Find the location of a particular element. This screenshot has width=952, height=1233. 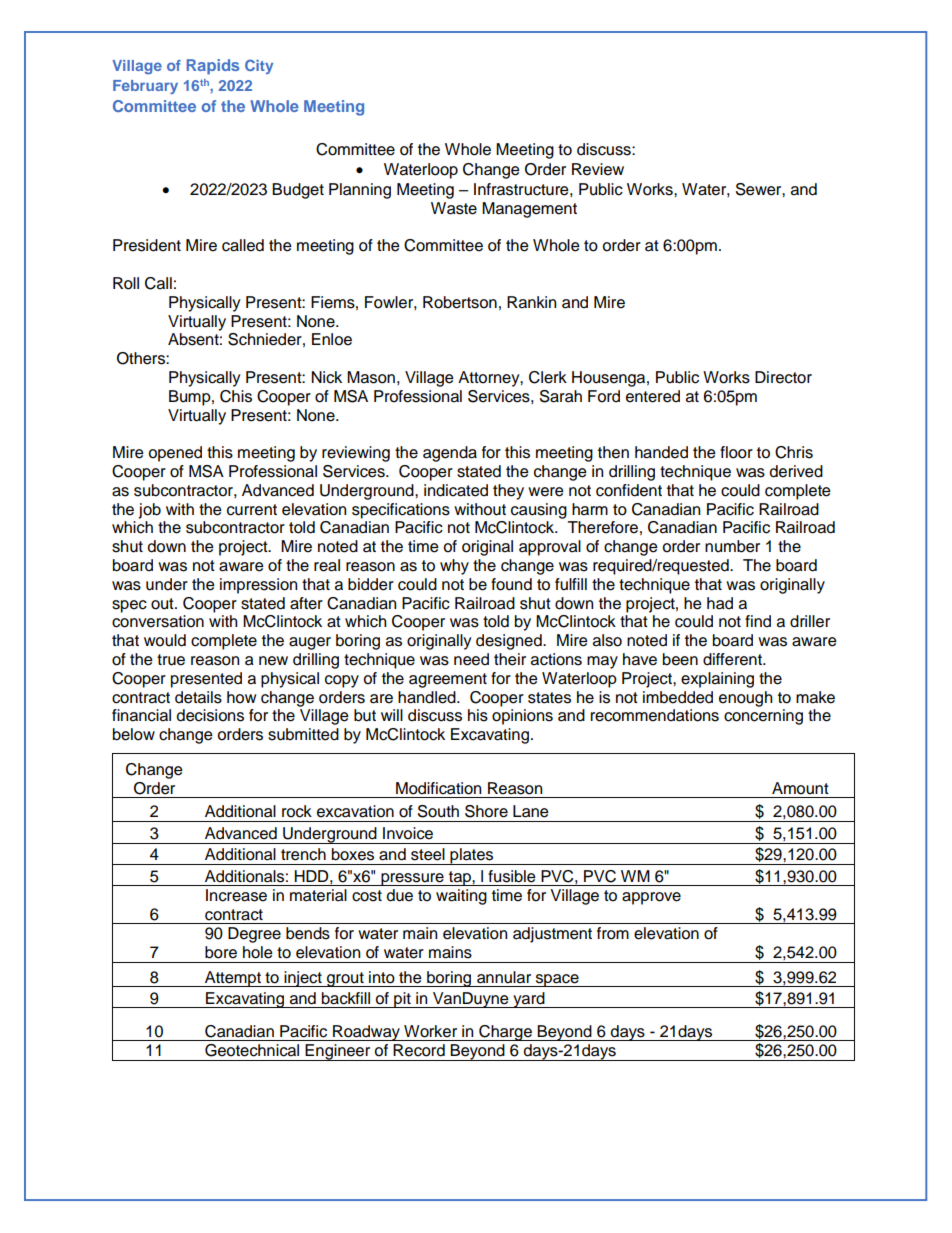

enough is located at coordinates (745, 699).
